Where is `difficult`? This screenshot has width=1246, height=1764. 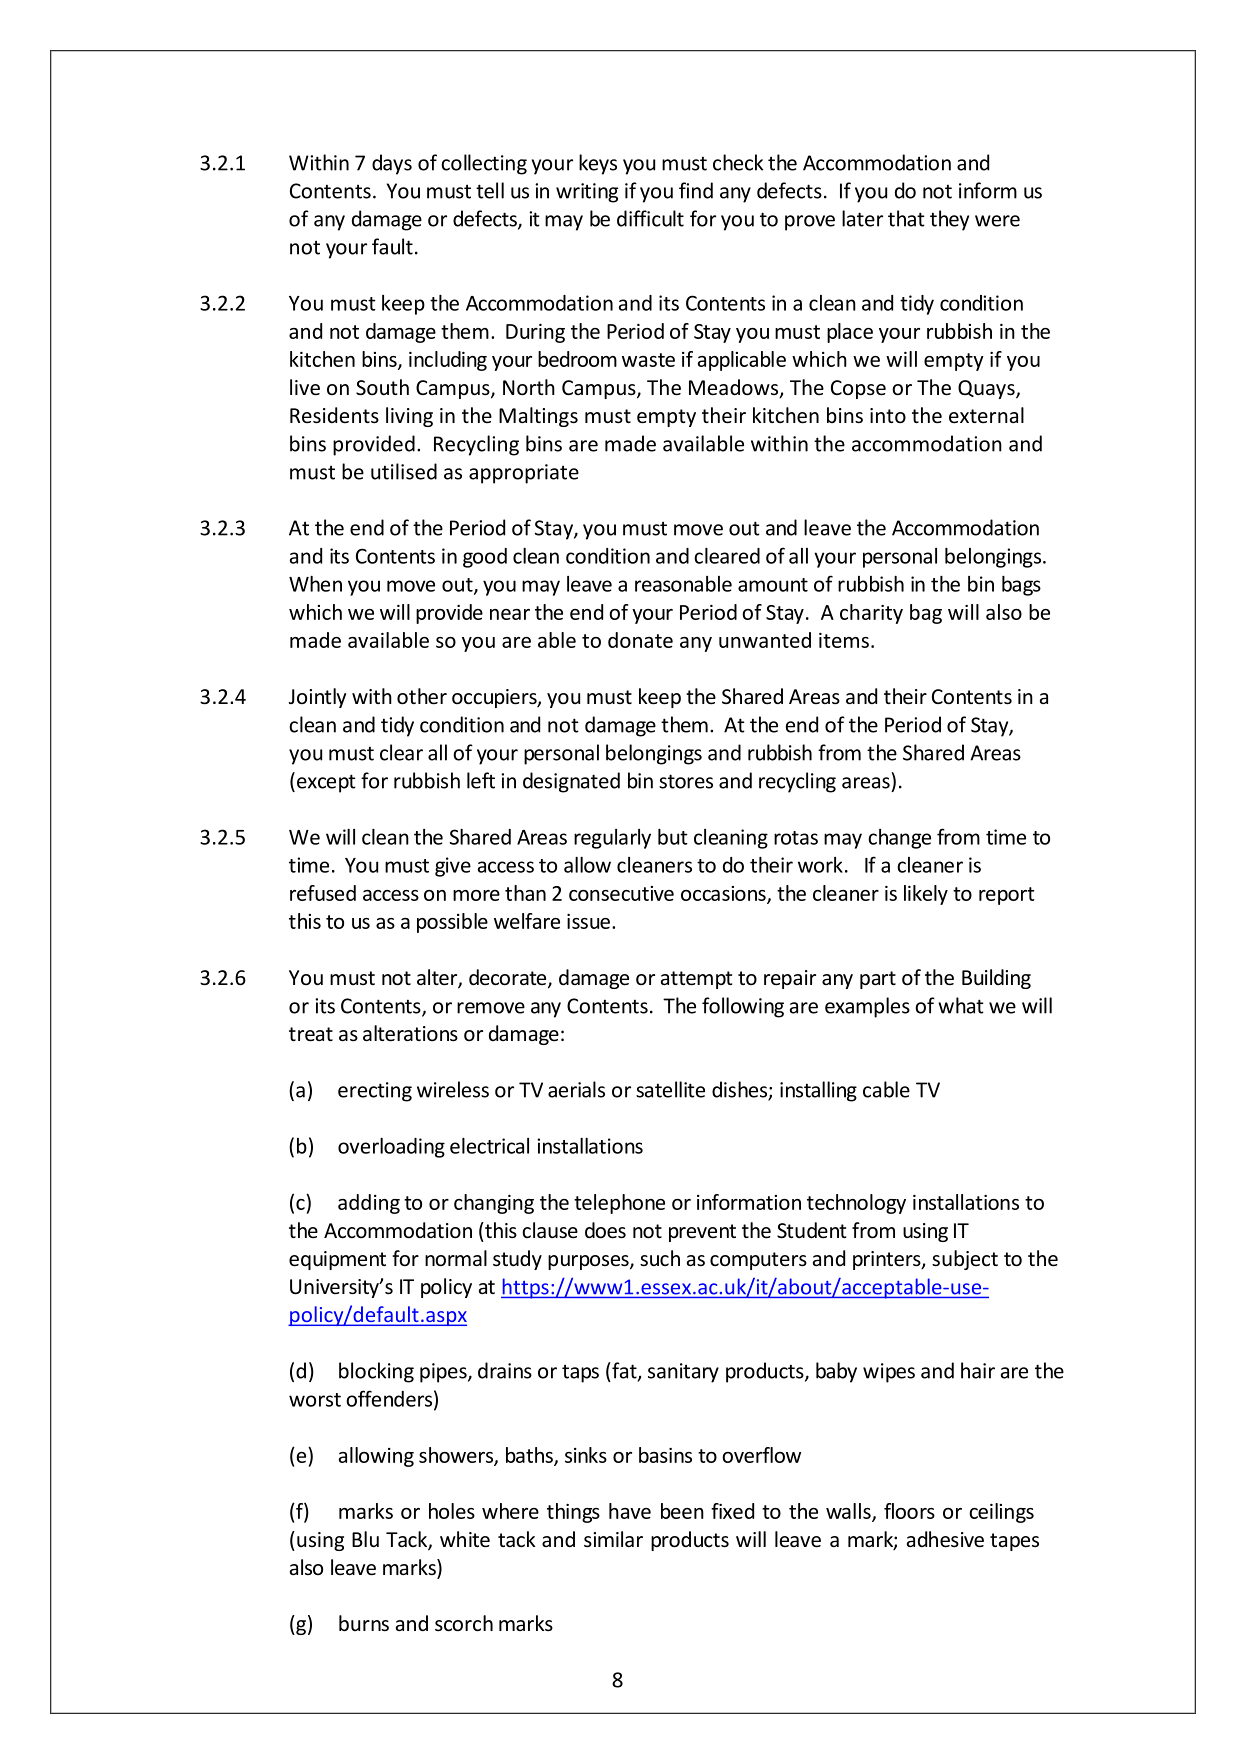 difficult is located at coordinates (650, 218).
